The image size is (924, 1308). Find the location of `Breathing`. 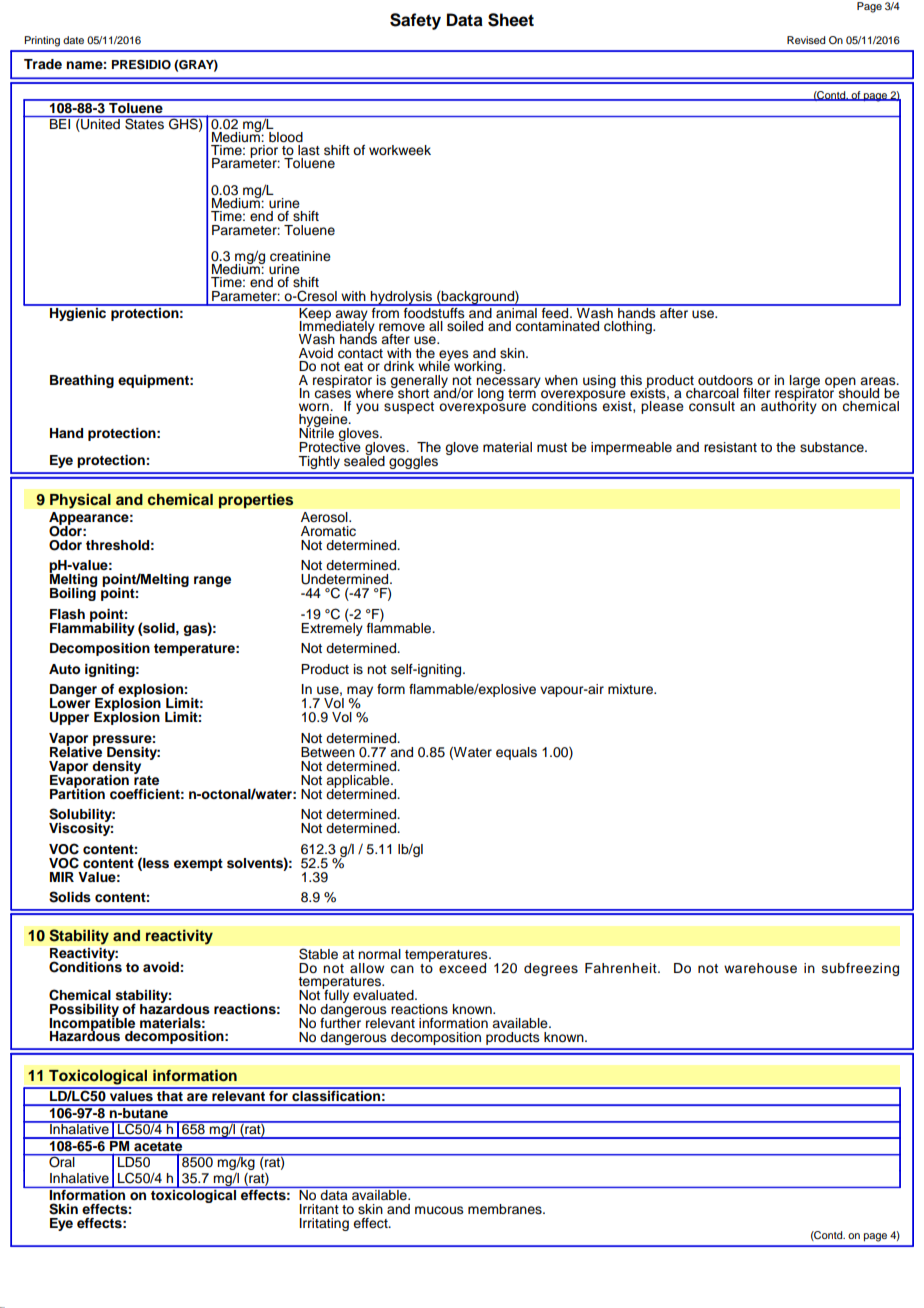

Breathing is located at coordinates (82, 381).
